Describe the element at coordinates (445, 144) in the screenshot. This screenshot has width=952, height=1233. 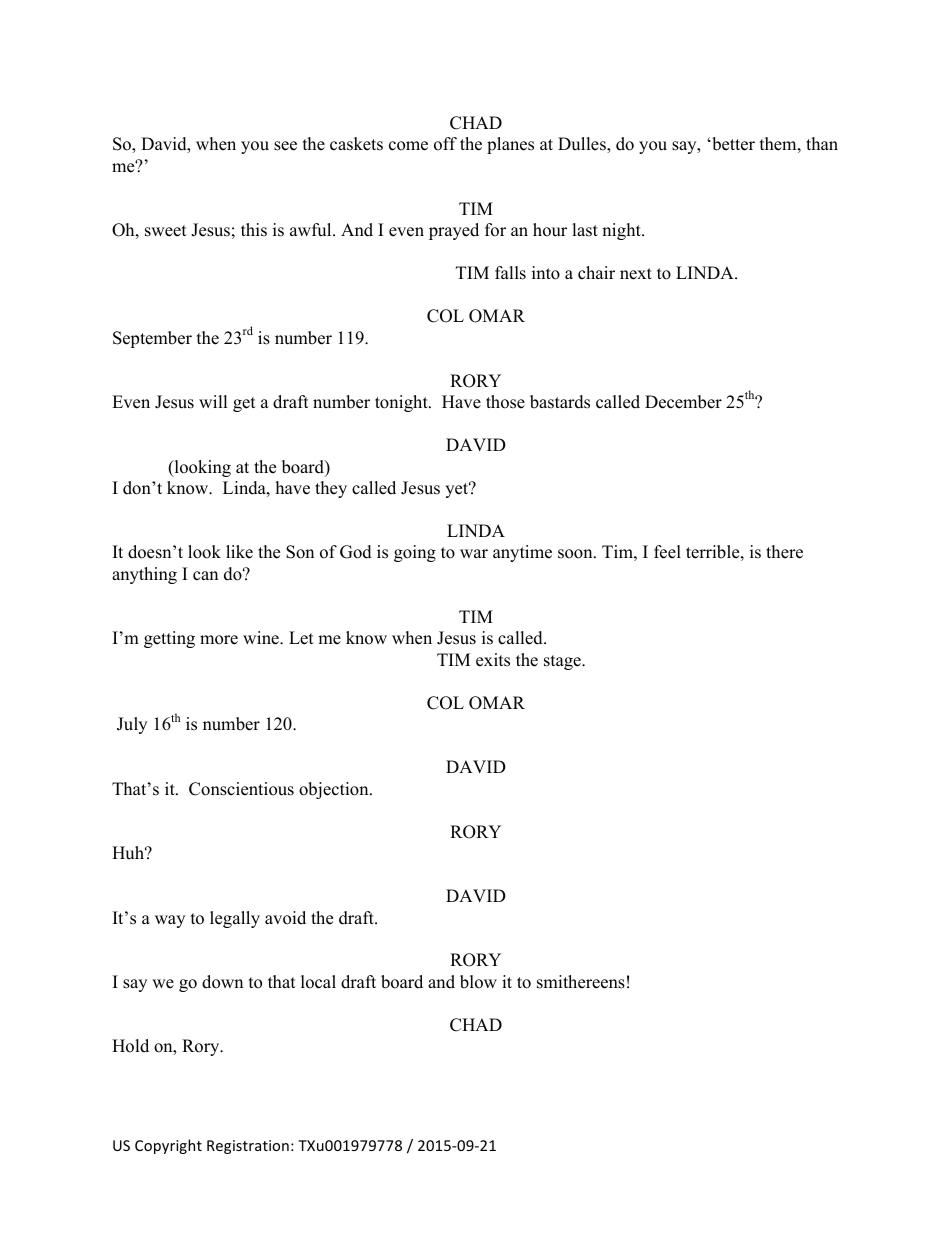
I see `off` at that location.
